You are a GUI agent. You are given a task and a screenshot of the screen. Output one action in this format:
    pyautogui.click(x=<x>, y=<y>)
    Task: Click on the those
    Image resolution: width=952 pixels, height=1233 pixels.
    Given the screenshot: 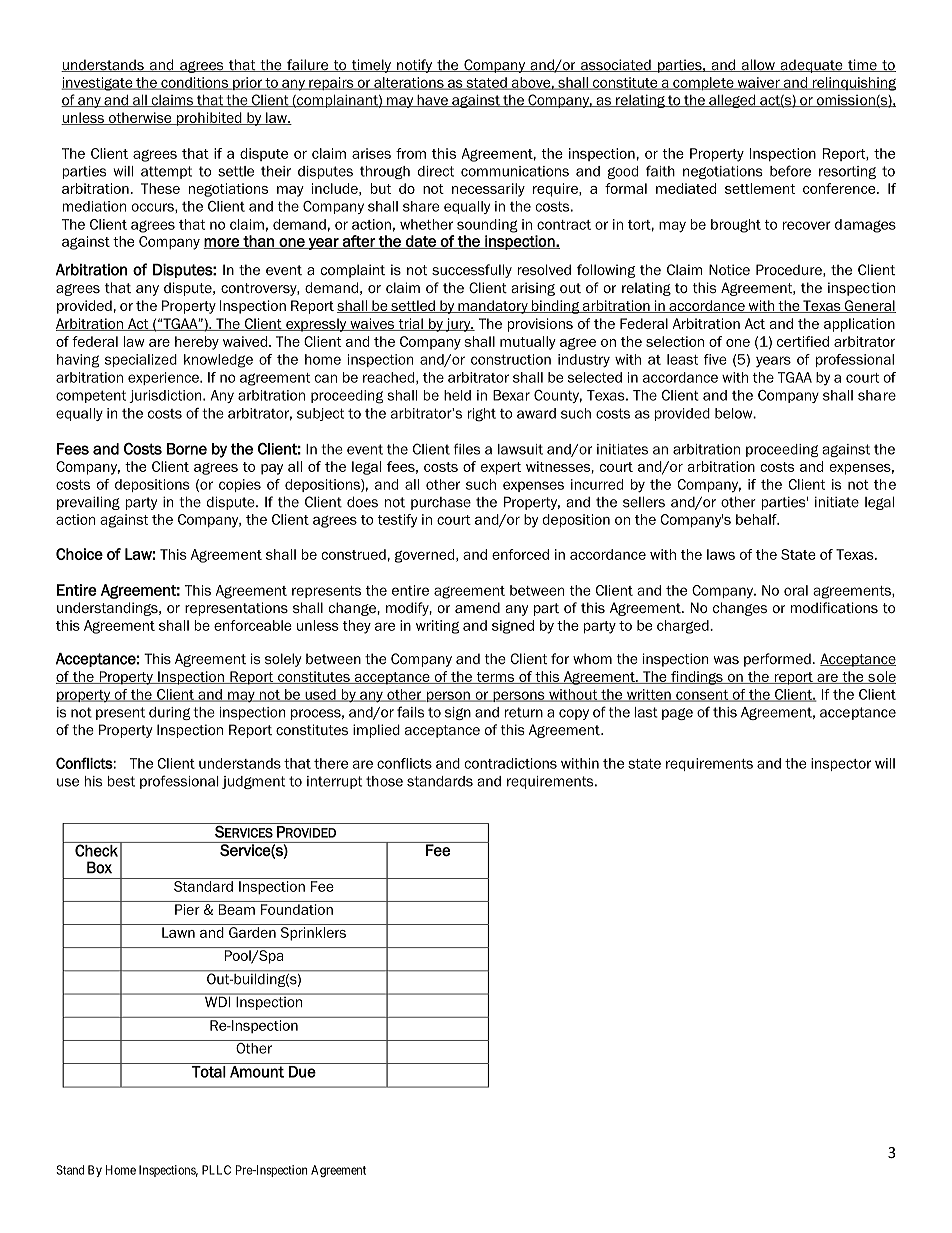 What is the action you would take?
    pyautogui.click(x=384, y=781)
